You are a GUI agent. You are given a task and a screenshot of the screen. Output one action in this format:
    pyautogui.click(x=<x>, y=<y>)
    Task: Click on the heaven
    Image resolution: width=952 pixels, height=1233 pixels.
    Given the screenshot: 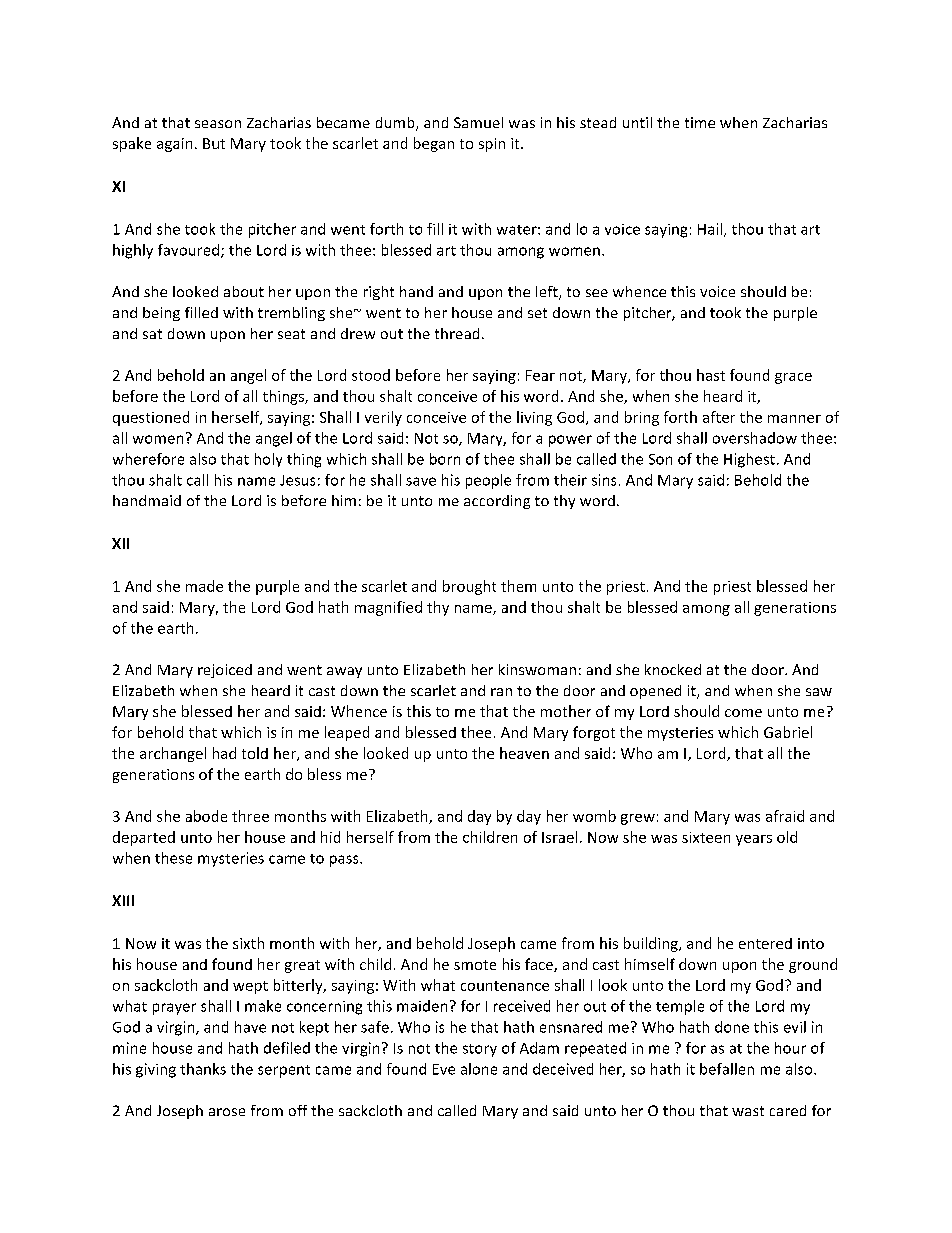 What is the action you would take?
    pyautogui.click(x=524, y=753)
